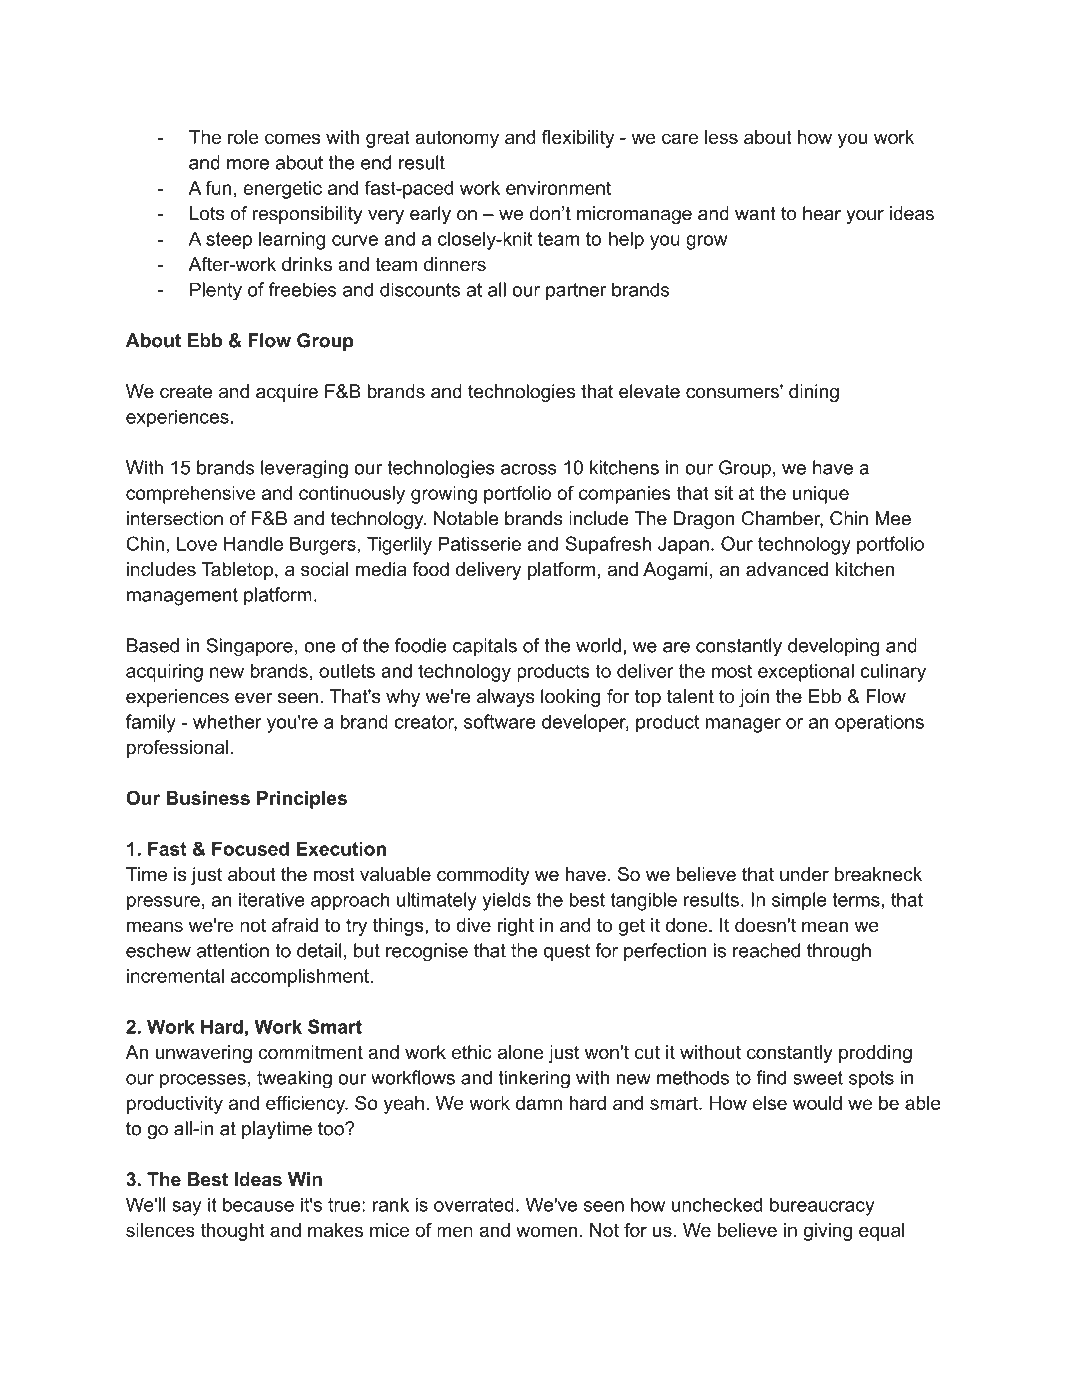 The width and height of the screenshot is (1069, 1384). Describe the element at coordinates (483, 876) in the screenshot. I see `commodity` at that location.
